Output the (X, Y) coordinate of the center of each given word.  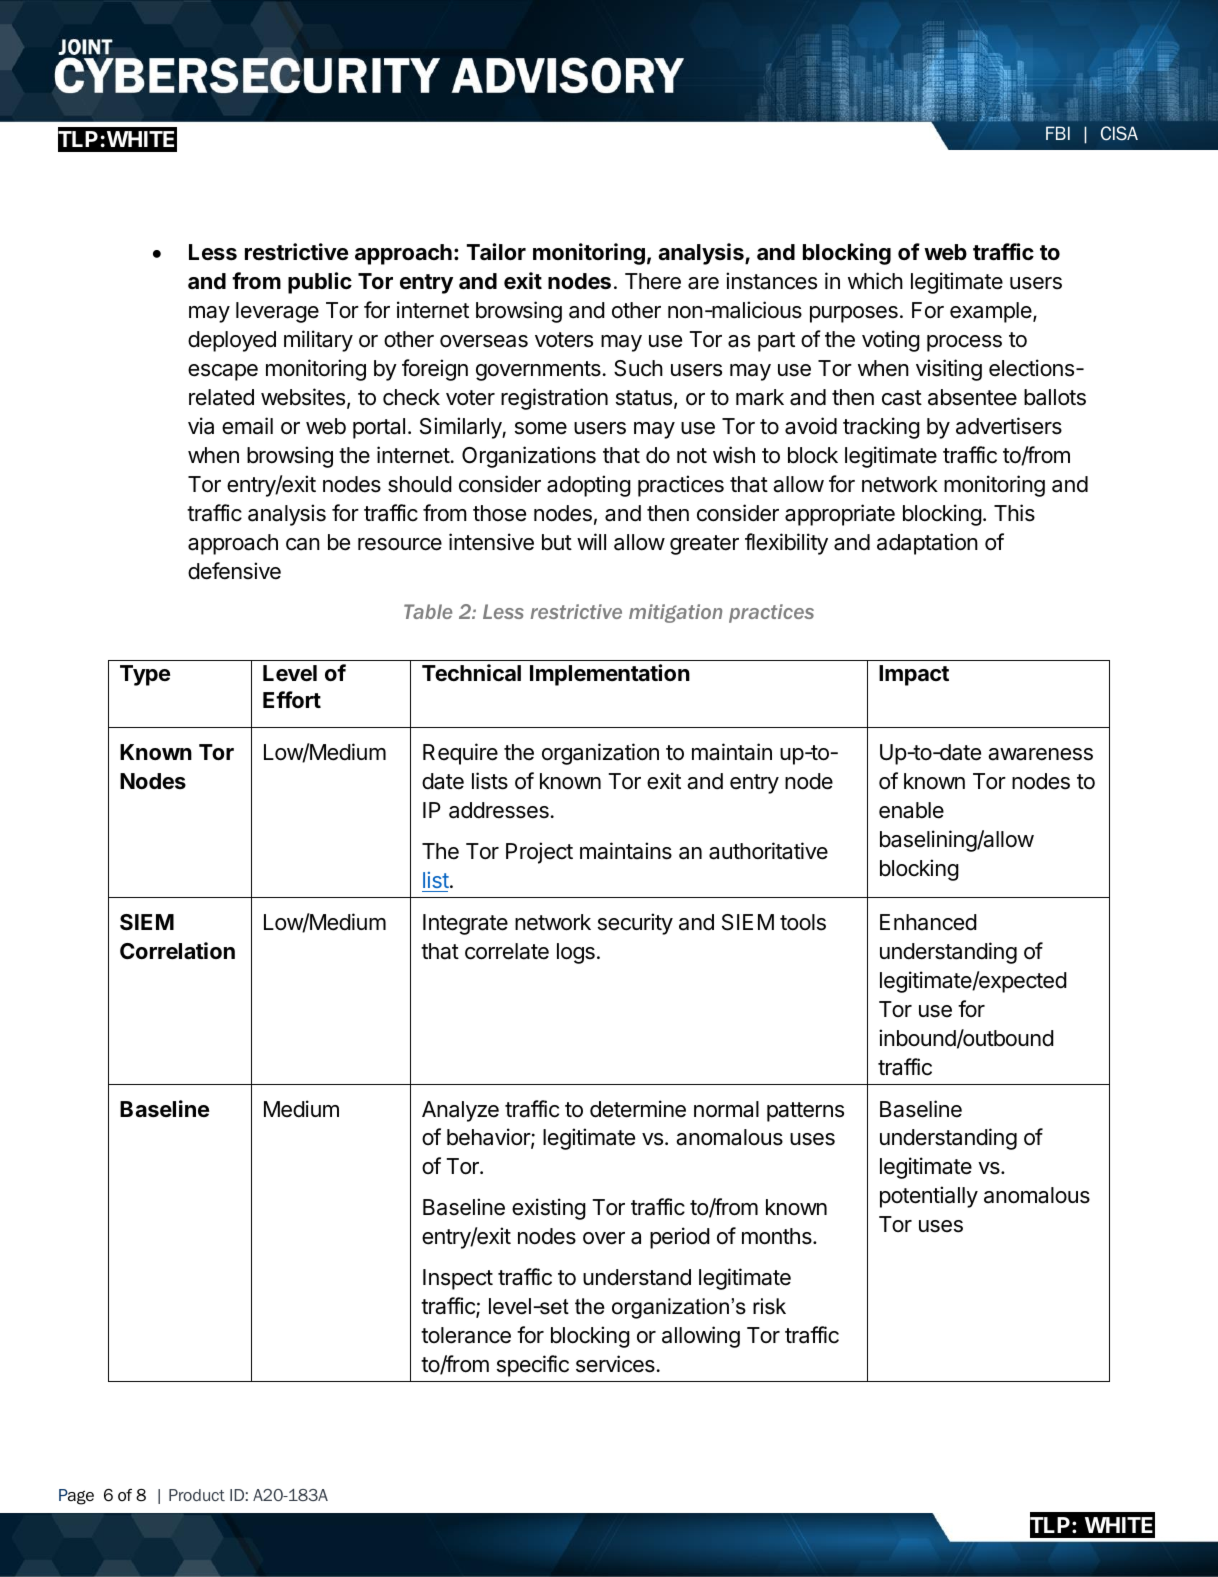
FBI (1058, 133)
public (320, 283)
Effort (292, 699)
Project (539, 853)
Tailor (496, 252)
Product (197, 1495)
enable (911, 810)
